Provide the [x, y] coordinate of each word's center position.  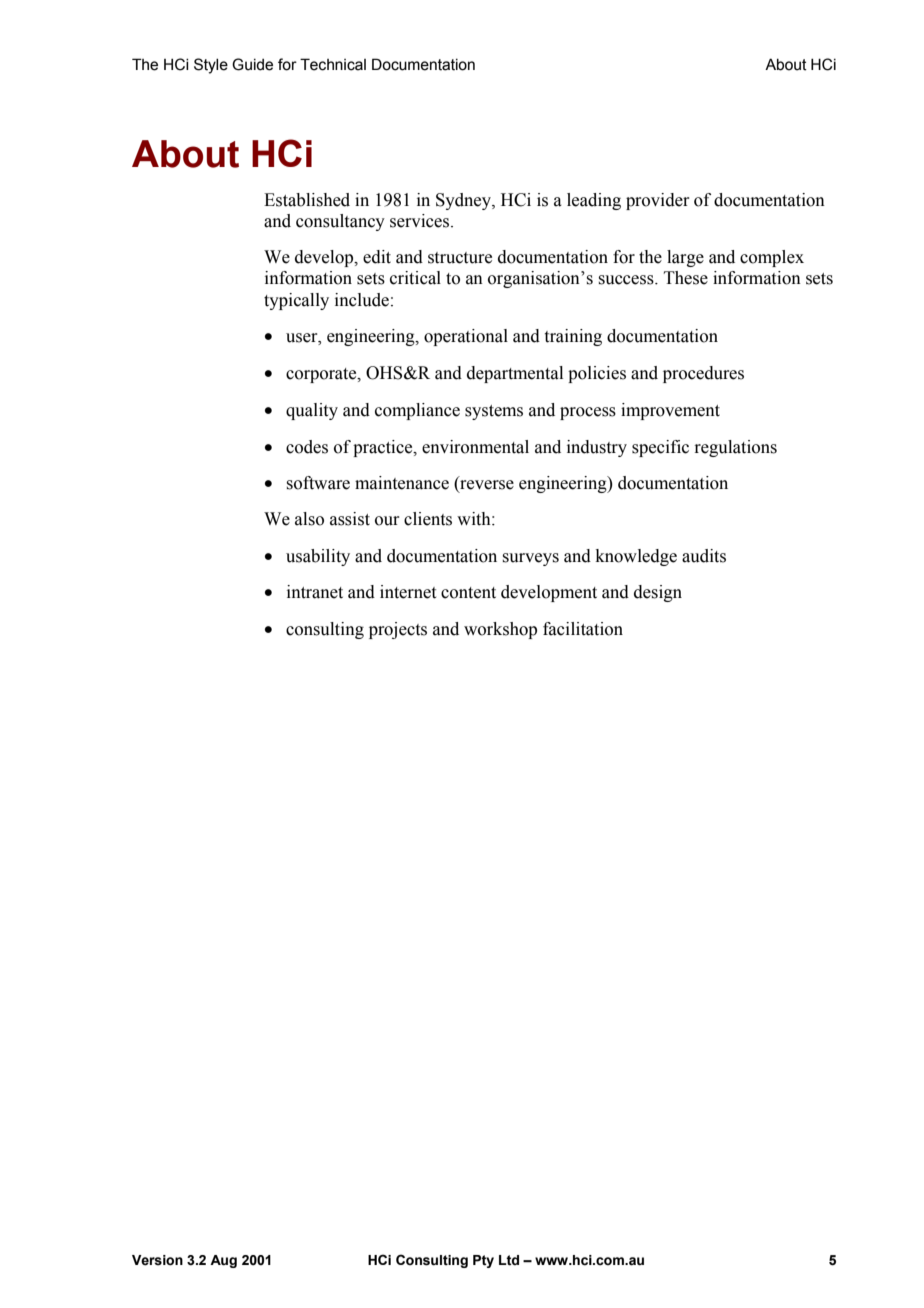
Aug [223, 1261]
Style [211, 66]
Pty [483, 1261]
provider [658, 201]
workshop [500, 630]
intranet [315, 592]
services [421, 221]
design [658, 593]
